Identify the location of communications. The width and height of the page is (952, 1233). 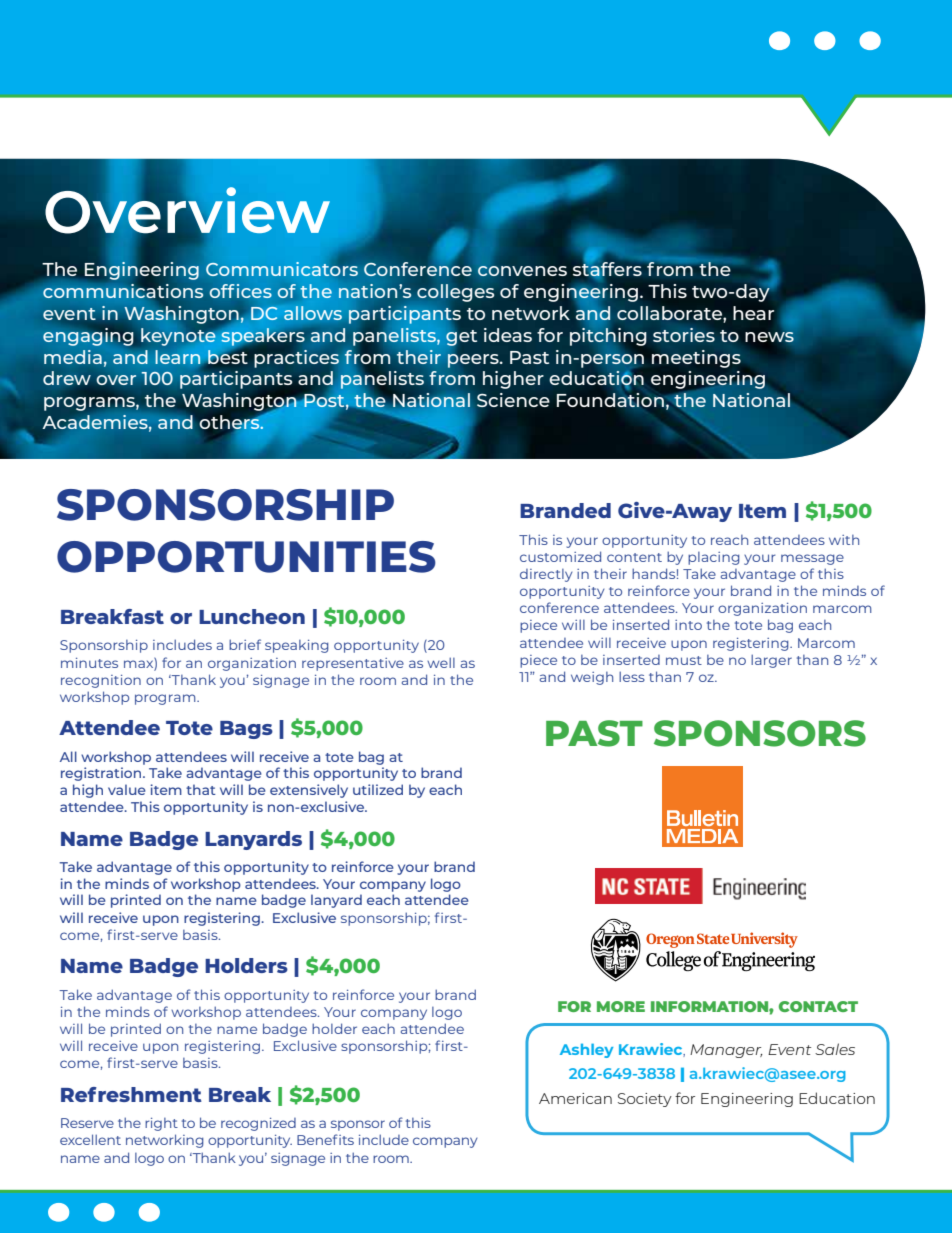
(123, 290).
